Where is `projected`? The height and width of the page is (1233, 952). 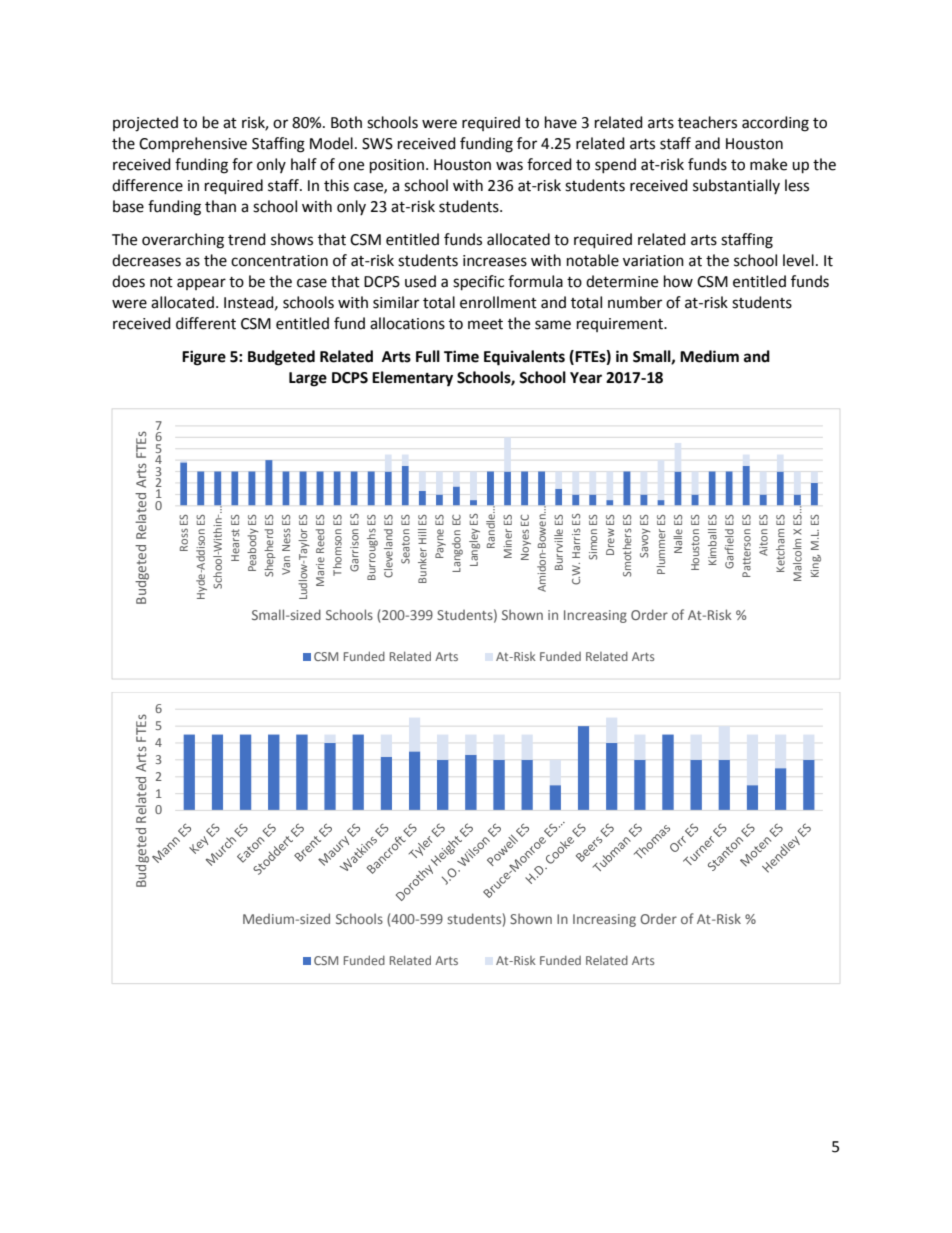 projected is located at coordinates (145, 124).
